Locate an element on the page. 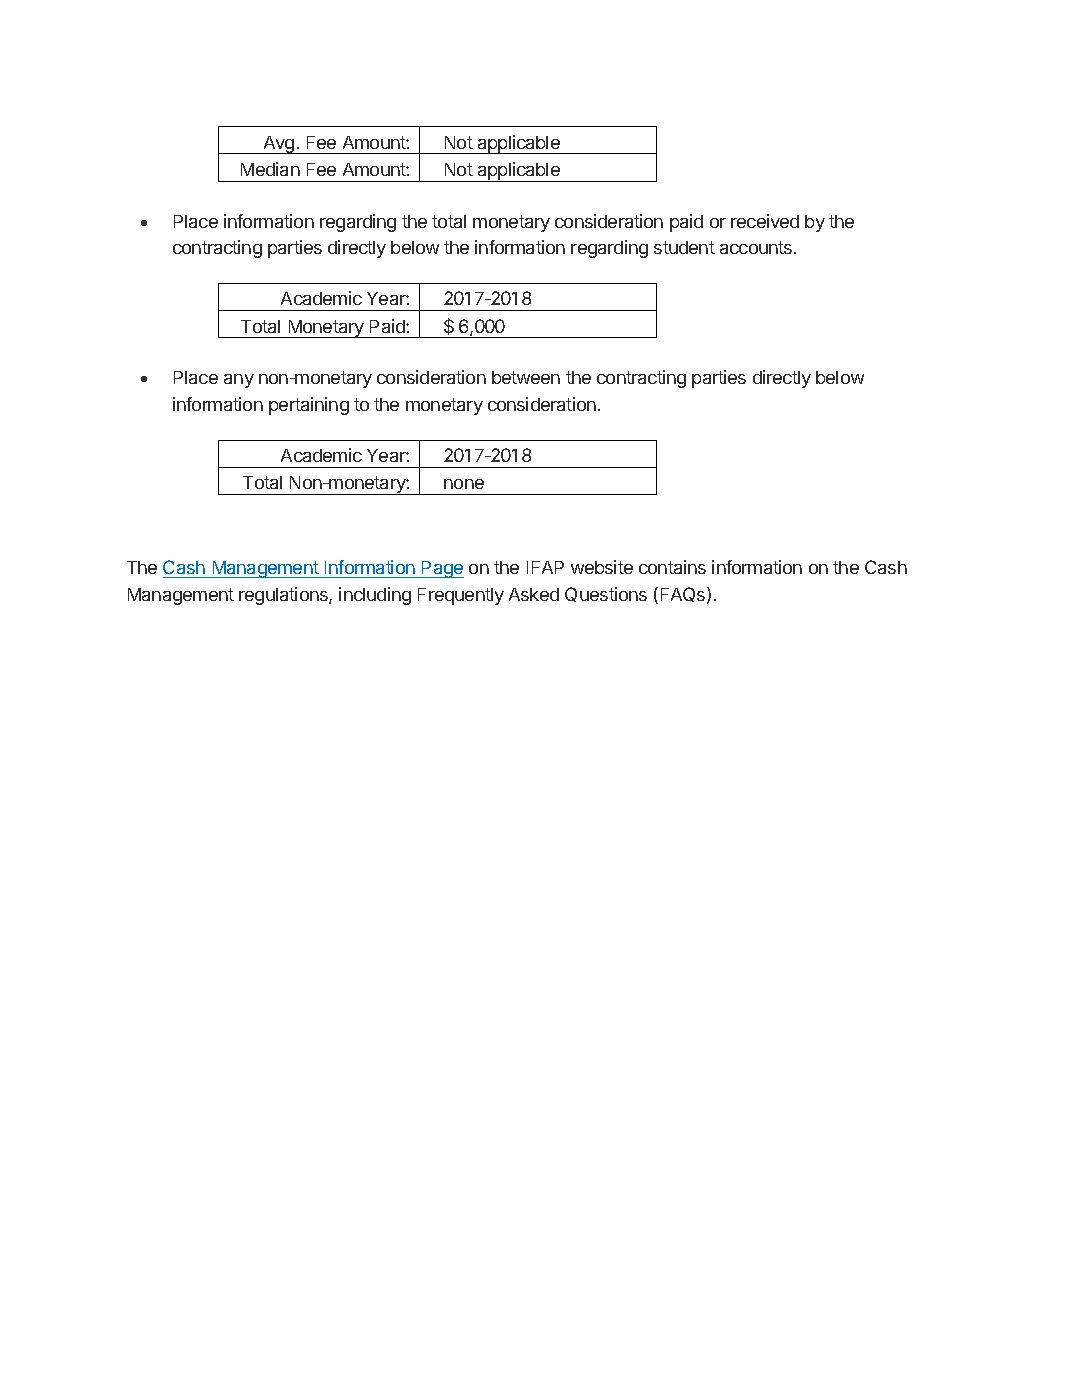  Median is located at coordinates (270, 169).
